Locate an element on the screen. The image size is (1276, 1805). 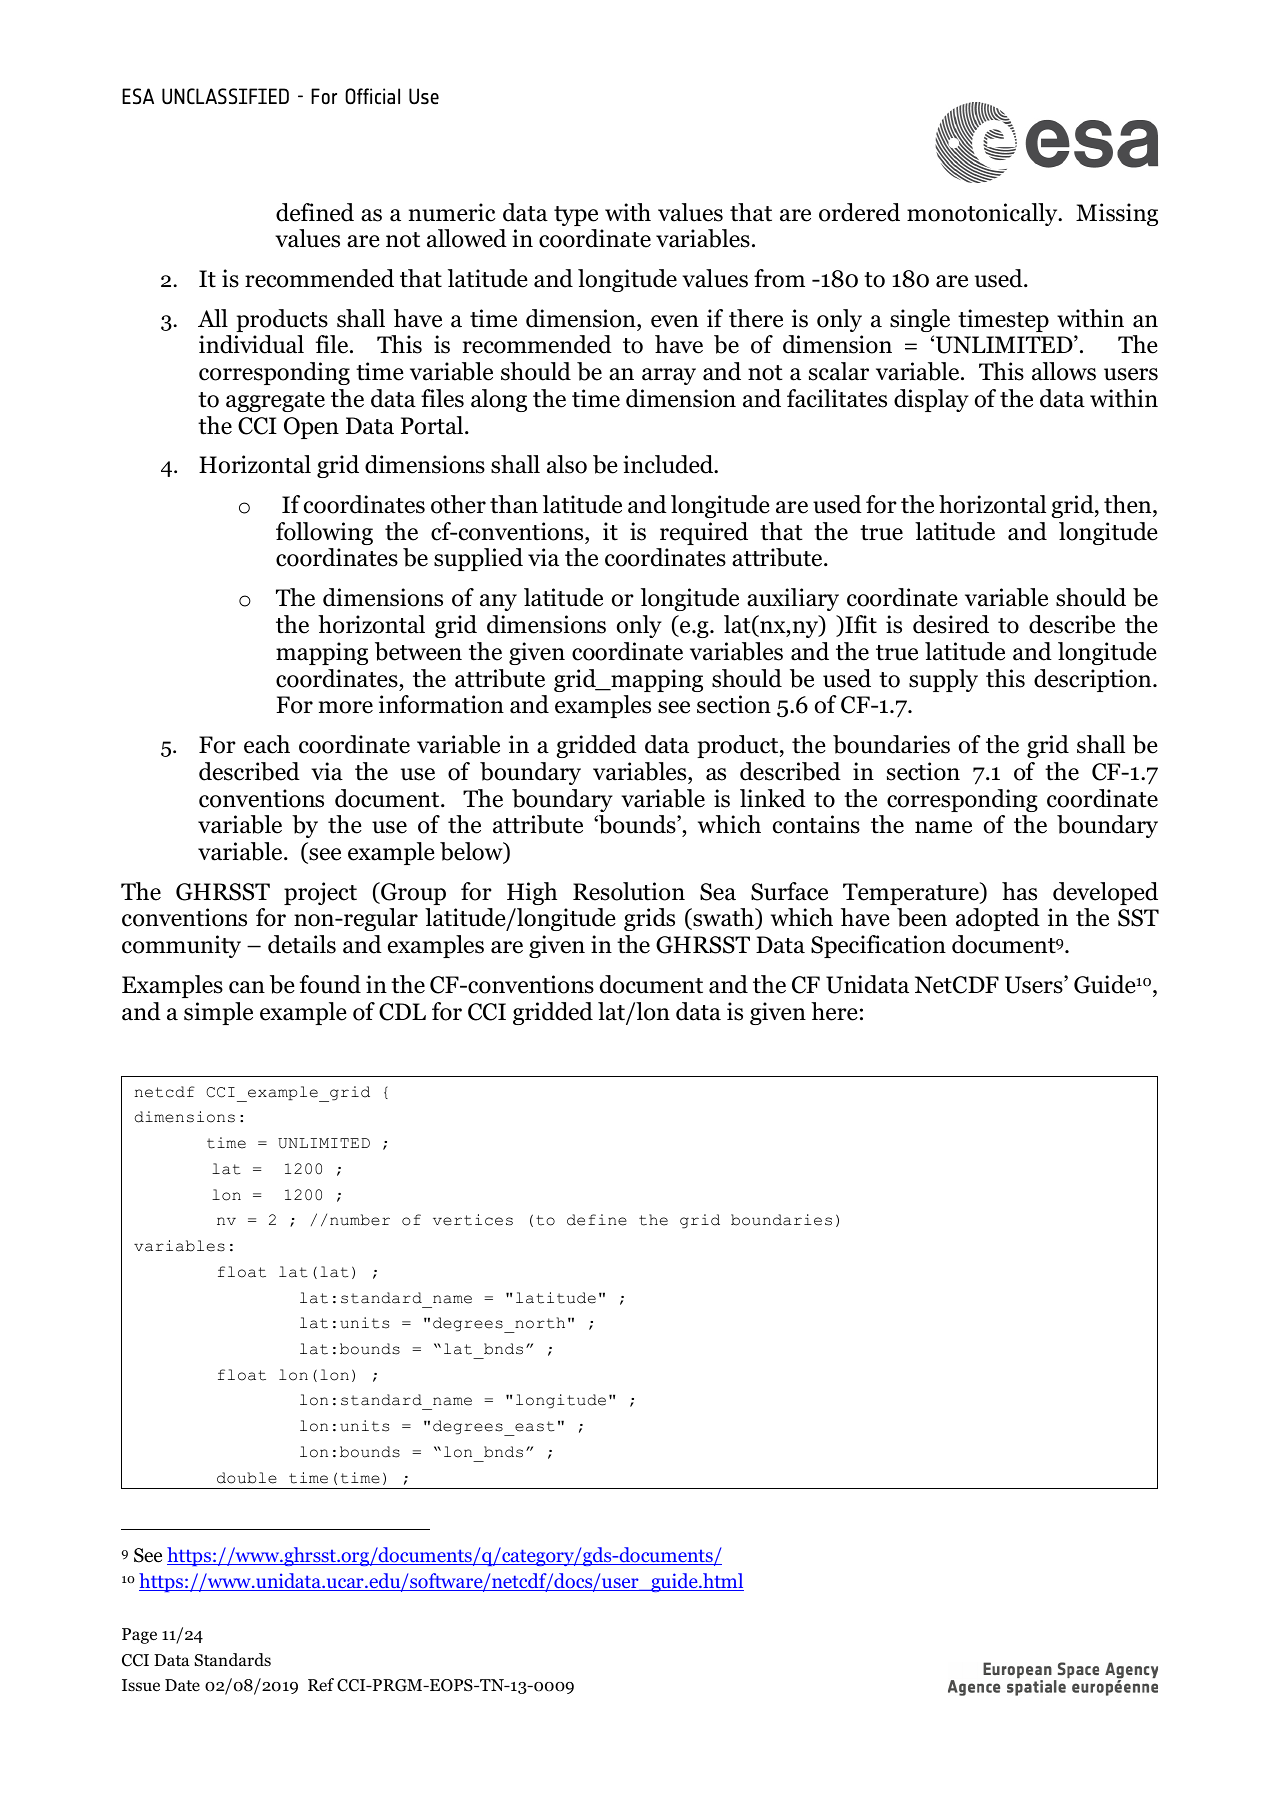
project is located at coordinates (320, 893).
